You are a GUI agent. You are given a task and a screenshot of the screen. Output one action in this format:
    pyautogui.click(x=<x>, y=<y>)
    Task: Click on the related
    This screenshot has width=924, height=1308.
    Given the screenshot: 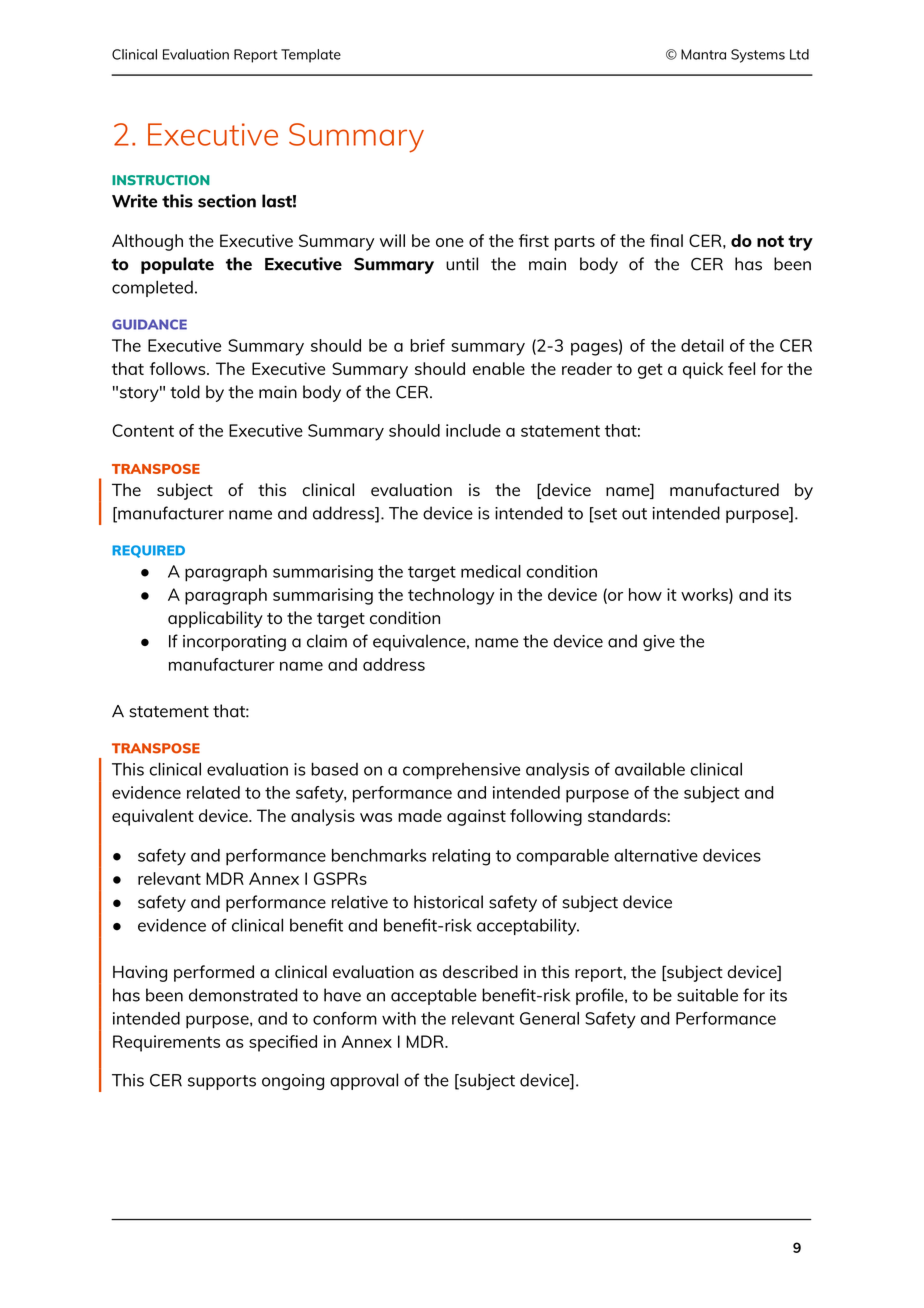 What is the action you would take?
    pyautogui.click(x=213, y=792)
